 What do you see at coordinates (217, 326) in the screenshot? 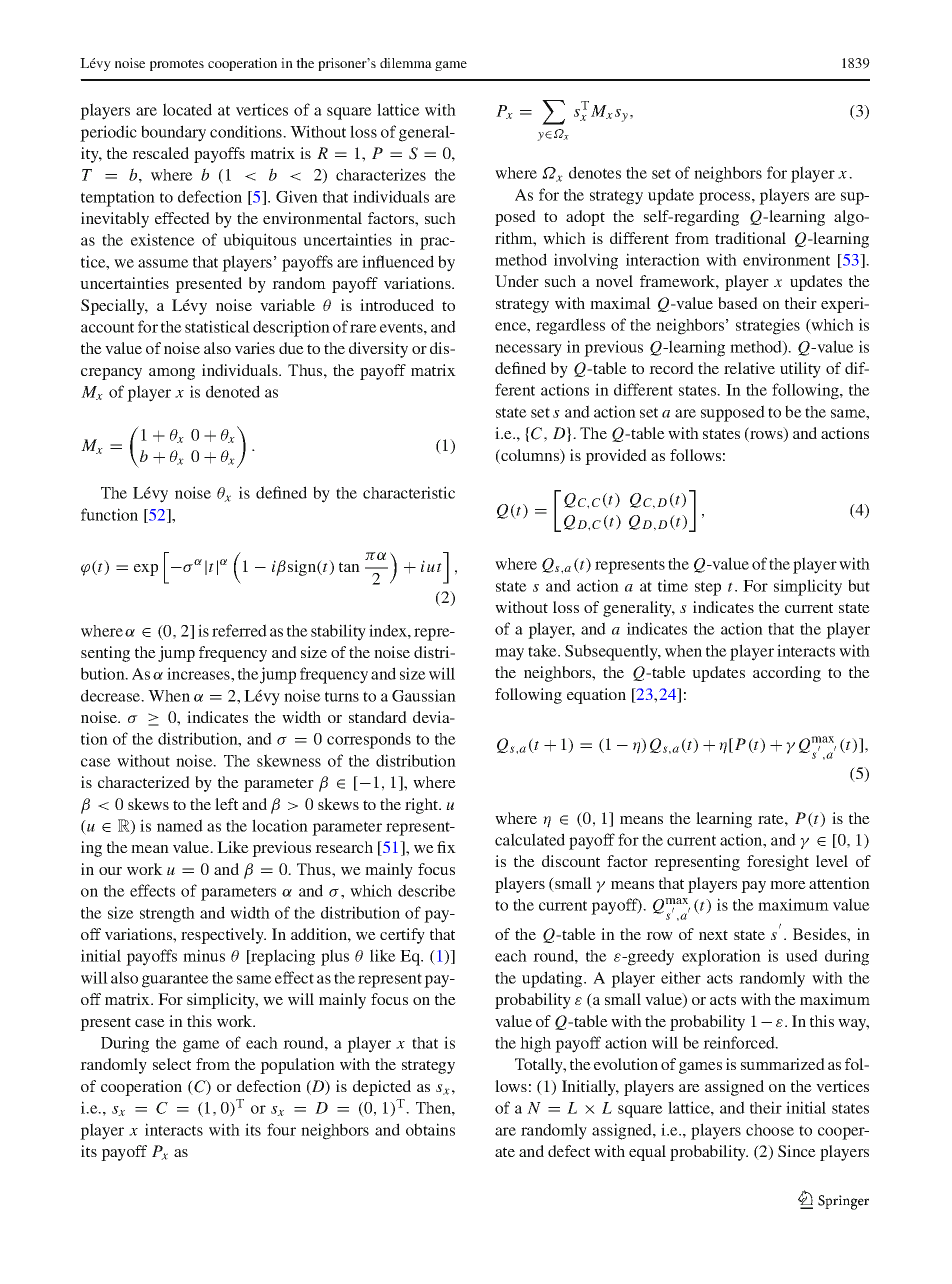
I see `statistical` at bounding box center [217, 326].
